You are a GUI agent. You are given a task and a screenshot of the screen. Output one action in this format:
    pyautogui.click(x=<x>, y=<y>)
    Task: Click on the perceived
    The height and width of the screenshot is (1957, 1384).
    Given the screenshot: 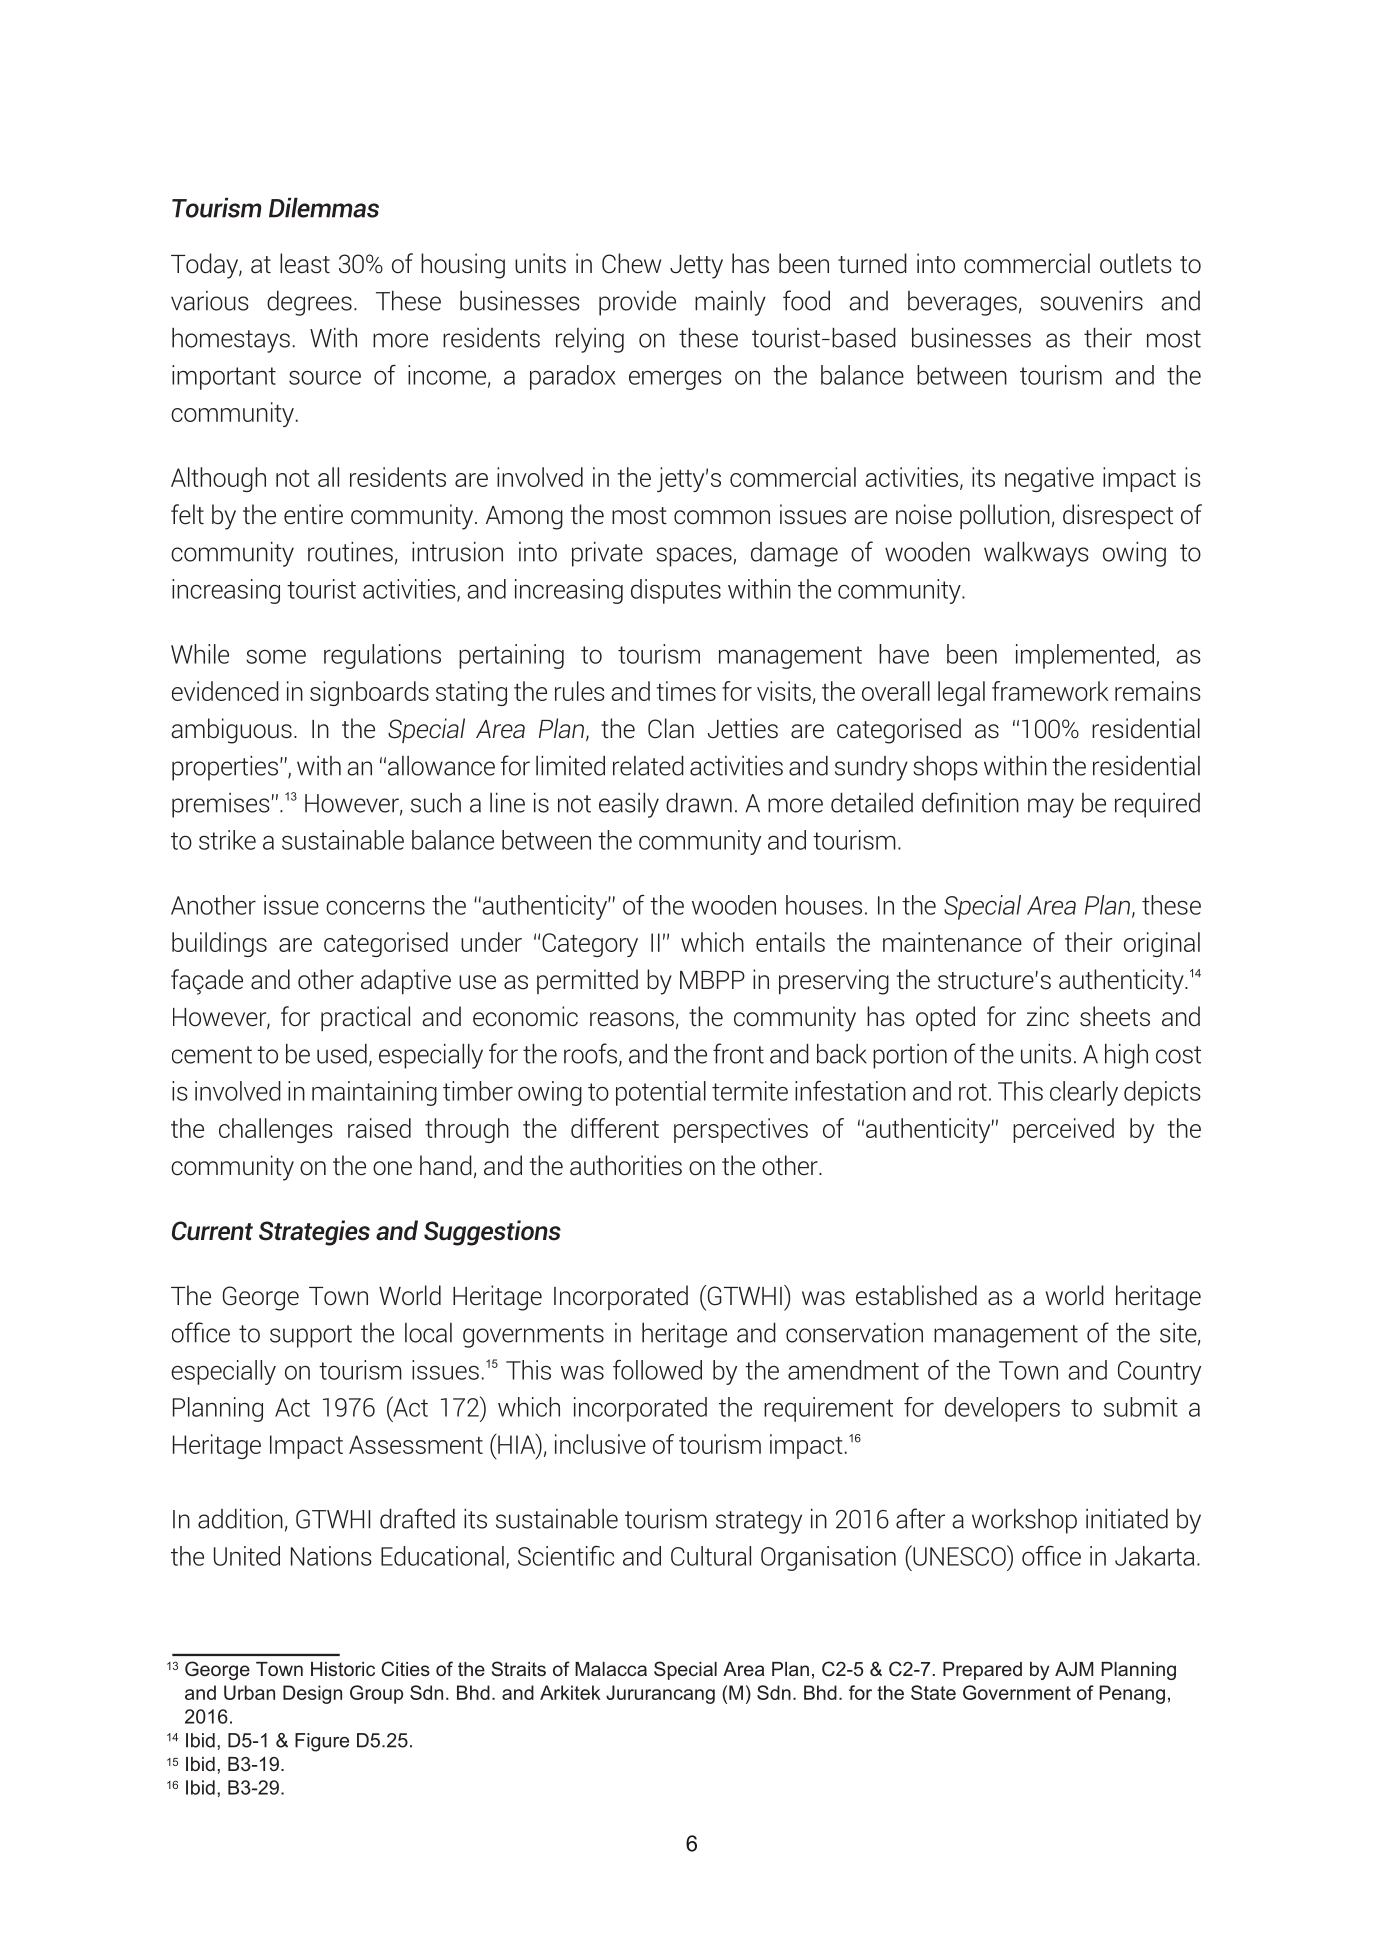 What is the action you would take?
    pyautogui.click(x=1063, y=1130)
